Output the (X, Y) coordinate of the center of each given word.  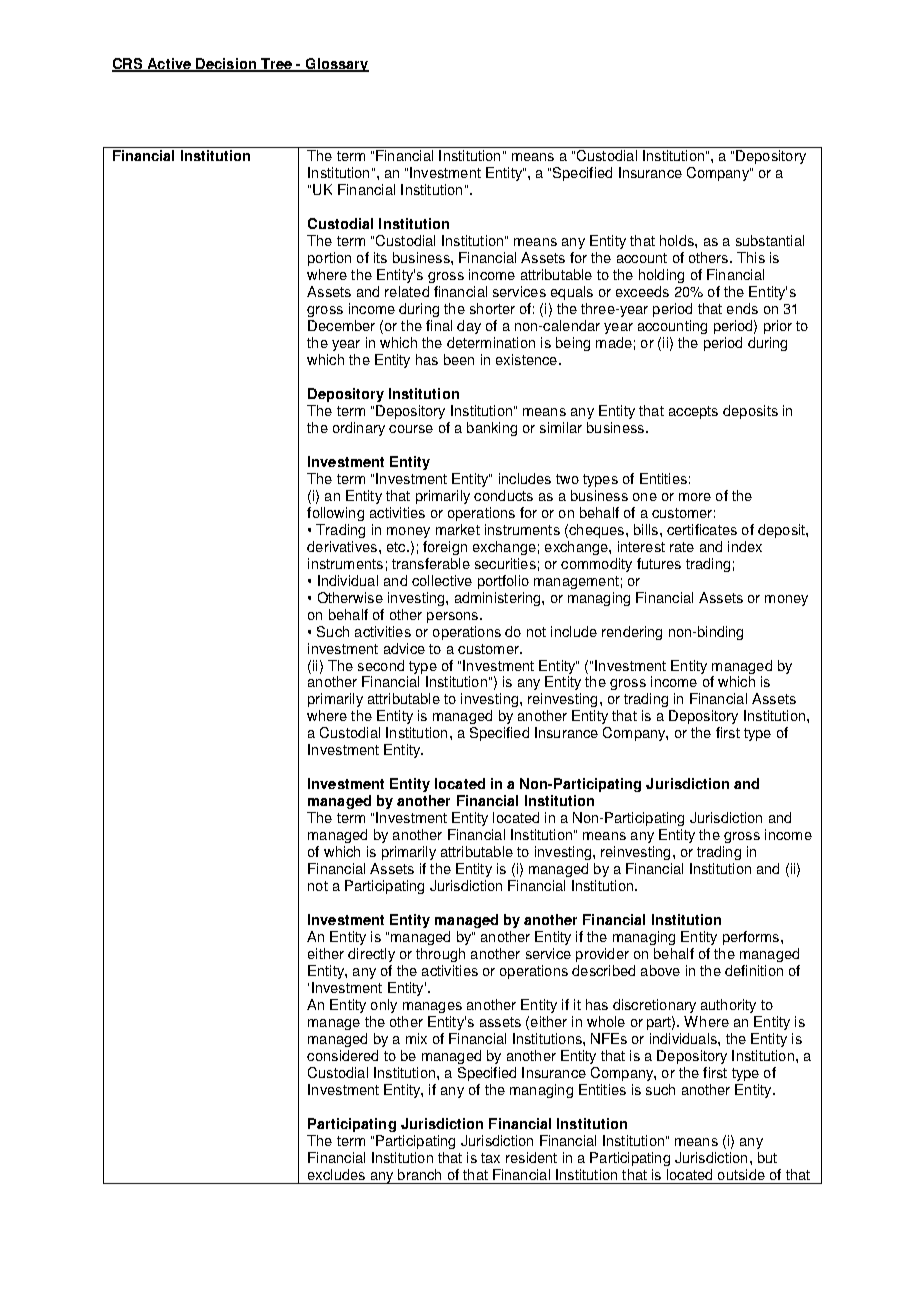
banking (492, 429)
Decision (226, 64)
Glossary (336, 65)
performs (751, 938)
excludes (336, 1174)
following (335, 514)
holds (678, 240)
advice (404, 648)
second (381, 665)
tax (490, 1158)
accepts (693, 412)
